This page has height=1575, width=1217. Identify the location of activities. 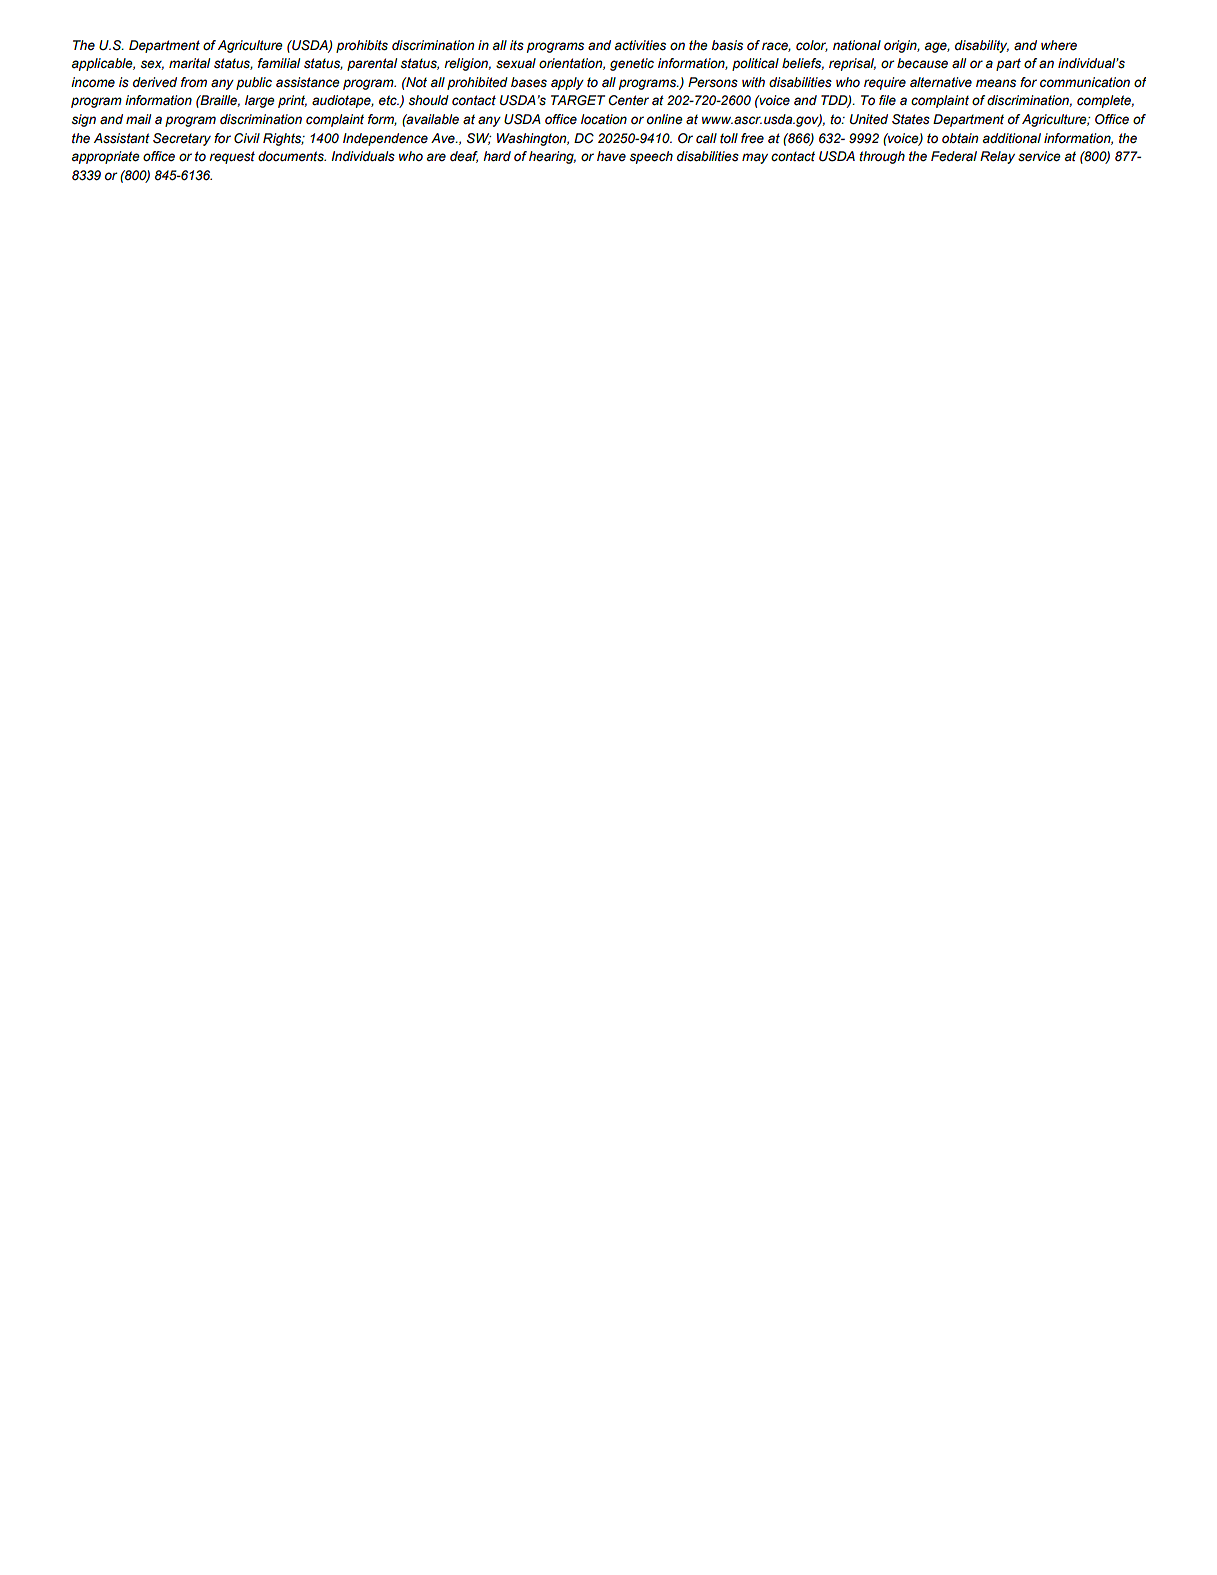
(640, 45).
